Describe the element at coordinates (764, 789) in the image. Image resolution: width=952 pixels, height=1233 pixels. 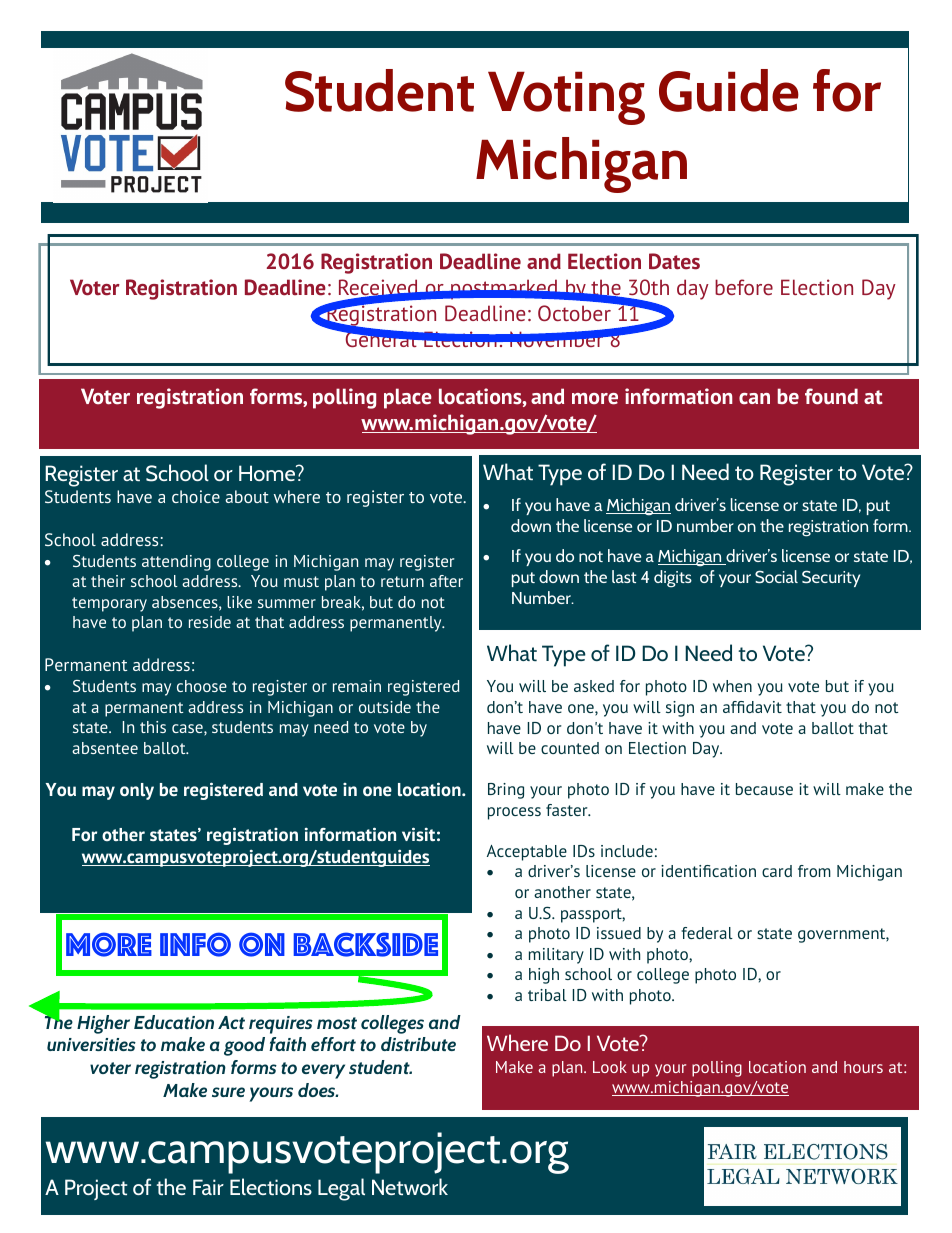
I see `because` at that location.
